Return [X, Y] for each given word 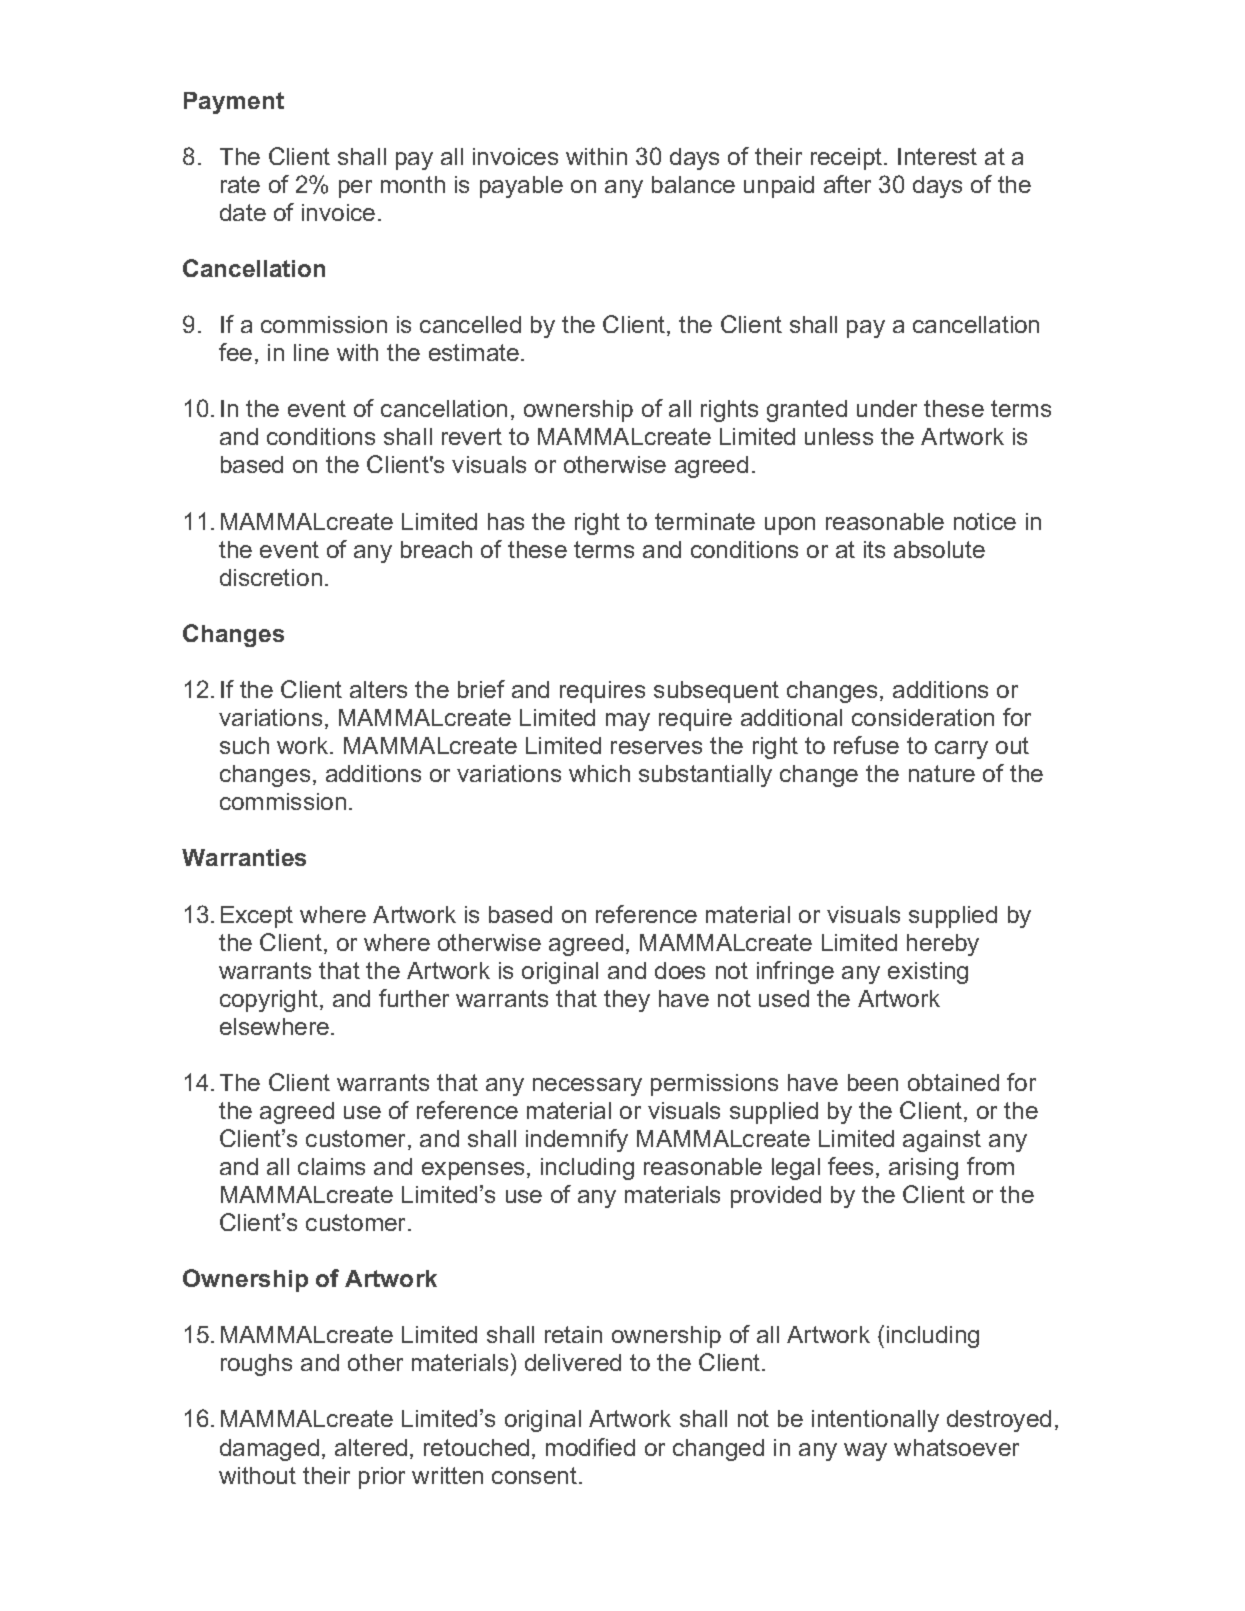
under [887, 408]
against [942, 1141]
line [311, 352]
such [244, 745]
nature [942, 773]
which [599, 773]
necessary [587, 1087]
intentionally [875, 1421]
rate [240, 184]
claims [331, 1166]
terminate [705, 521]
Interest [937, 156]
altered [371, 1447]
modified [590, 1447]
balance [693, 184]
